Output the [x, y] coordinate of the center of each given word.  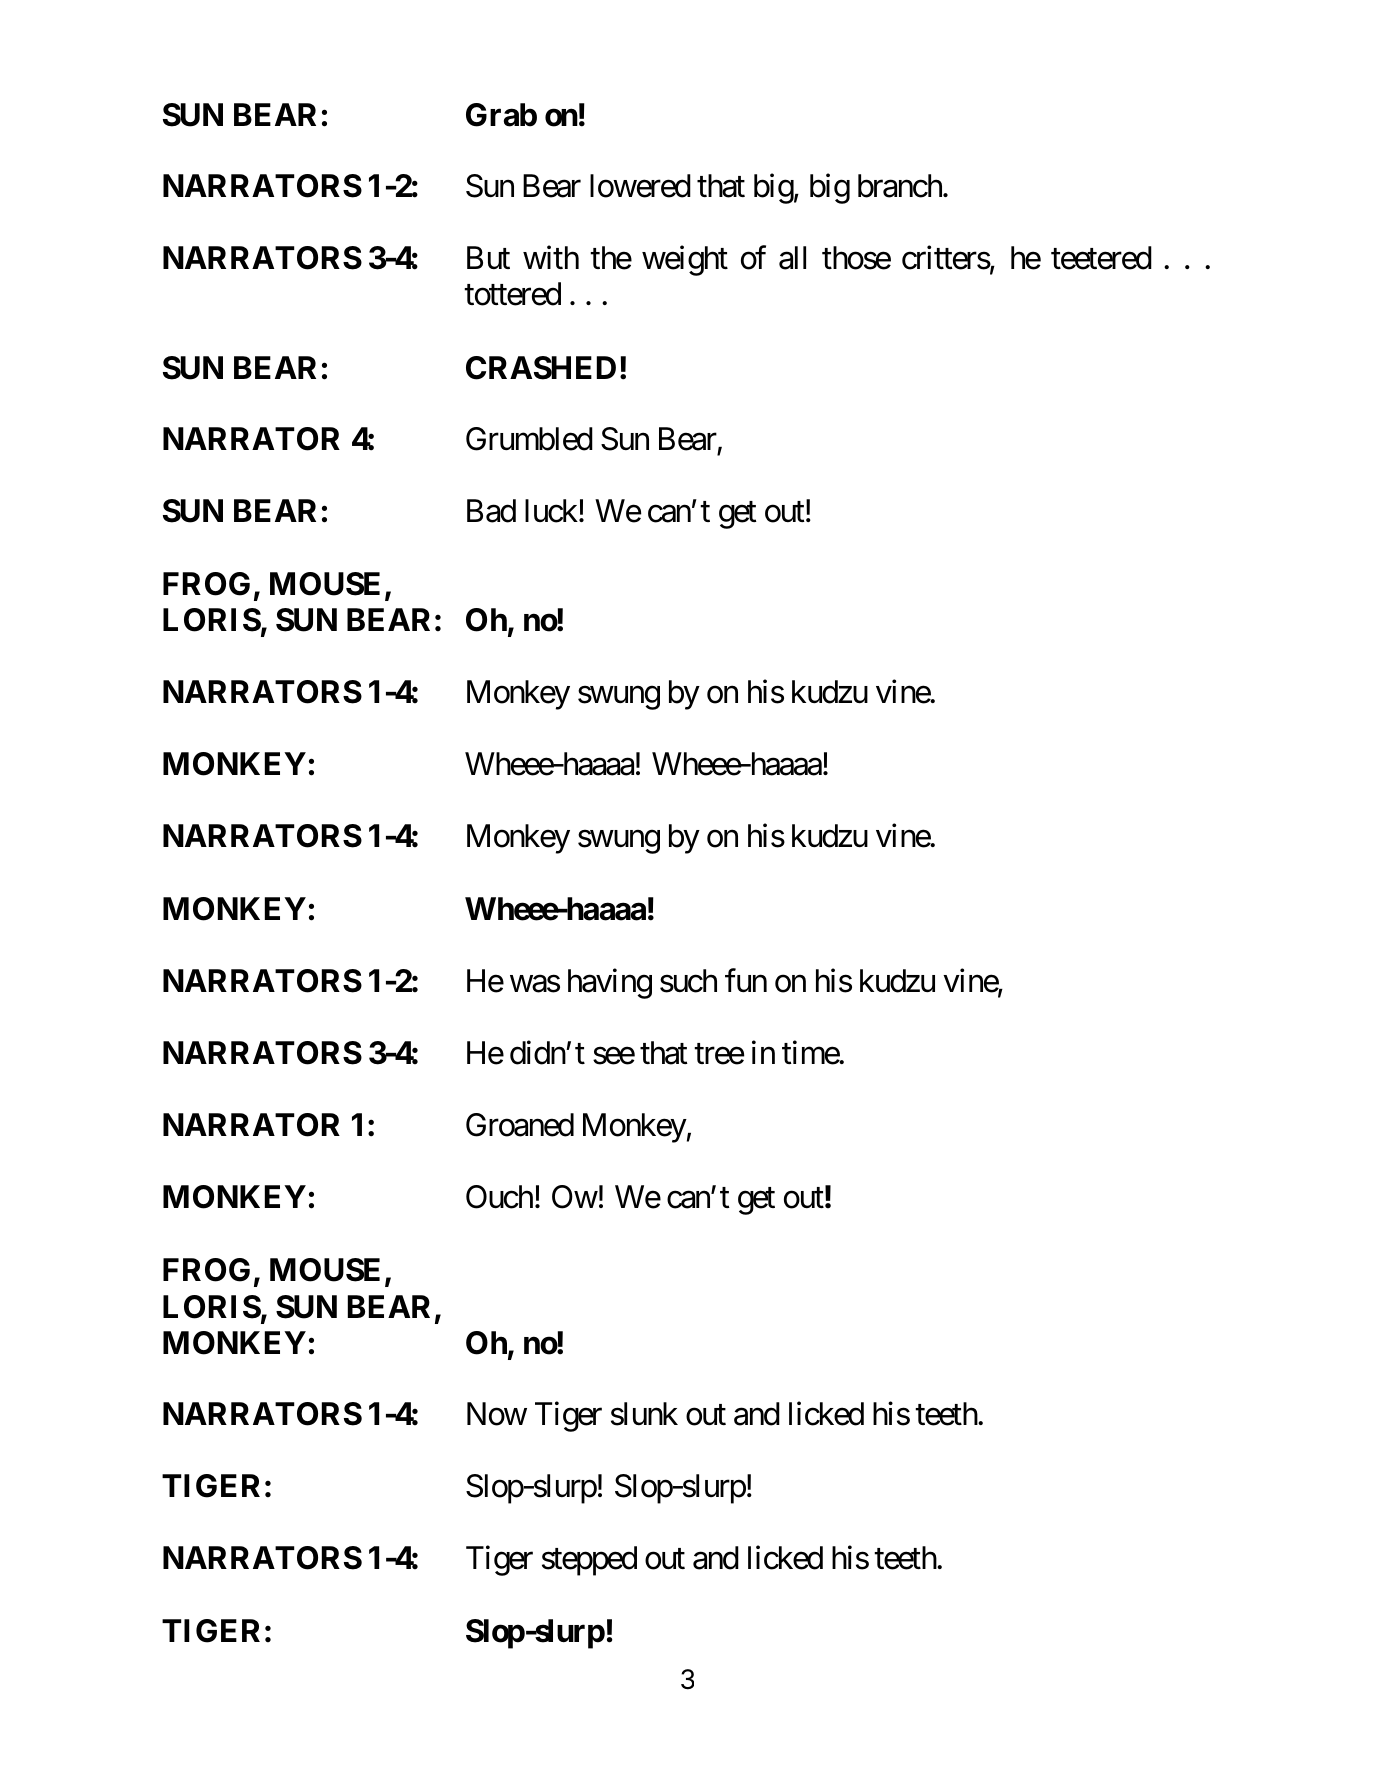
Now [497, 1414]
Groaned [520, 1125]
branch [901, 186]
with [551, 257]
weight [685, 261]
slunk [644, 1414]
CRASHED [541, 368]
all [792, 258]
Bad [491, 511]
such [688, 981]
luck [551, 511]
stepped [589, 1561]
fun [746, 980]
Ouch [499, 1197]
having [610, 983]
